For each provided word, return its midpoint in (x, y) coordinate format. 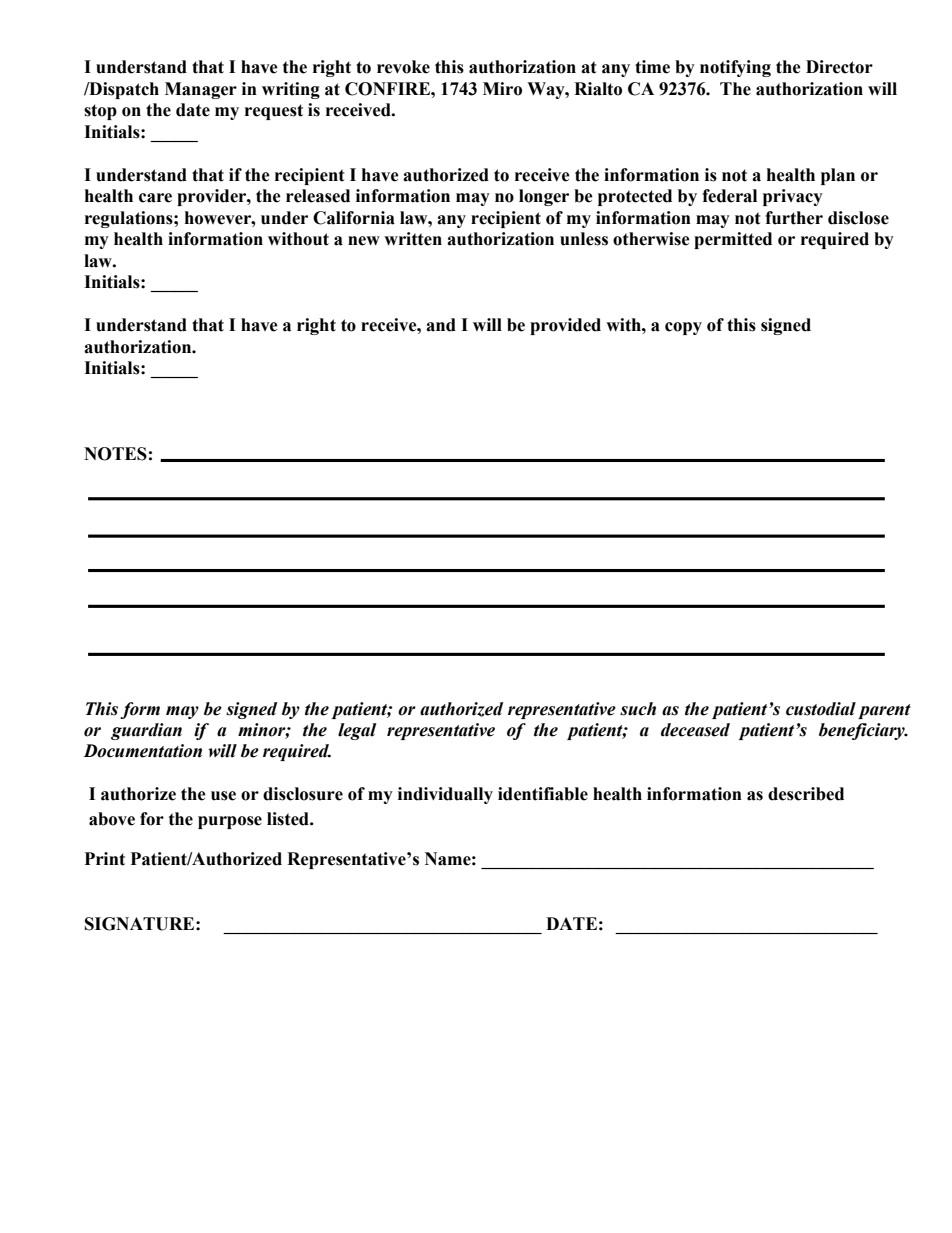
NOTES (115, 454)
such (638, 709)
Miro (502, 89)
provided (565, 326)
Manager (201, 90)
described (806, 794)
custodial (821, 709)
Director (839, 67)
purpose (230, 822)
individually (445, 795)
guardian (146, 731)
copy (683, 328)
